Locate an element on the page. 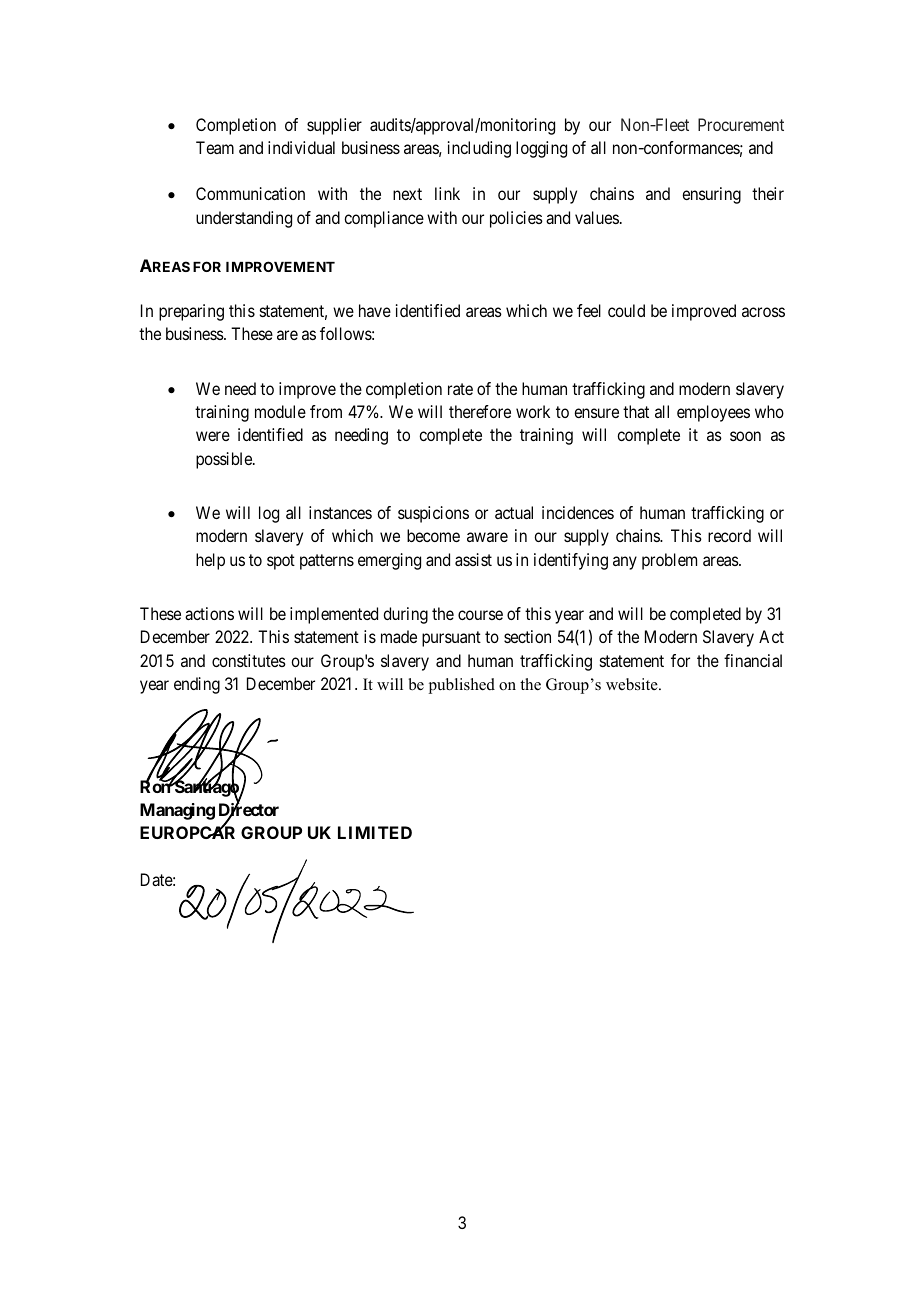 The image size is (924, 1308). Procurement is located at coordinates (741, 124).
